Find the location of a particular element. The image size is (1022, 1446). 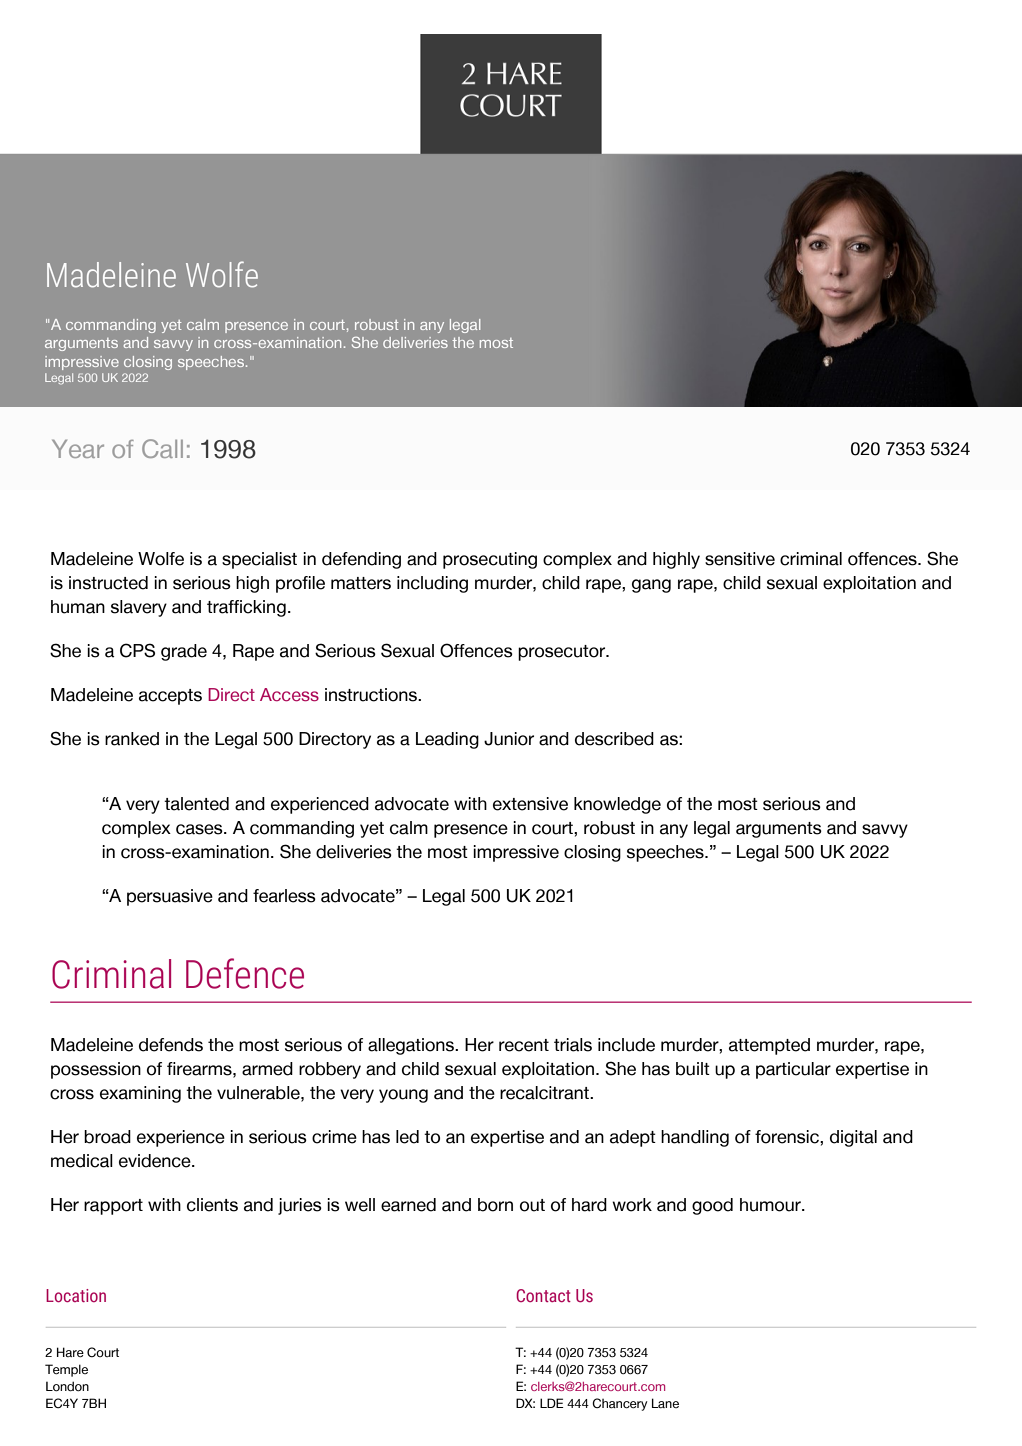

Temple is located at coordinates (66, 1370).
